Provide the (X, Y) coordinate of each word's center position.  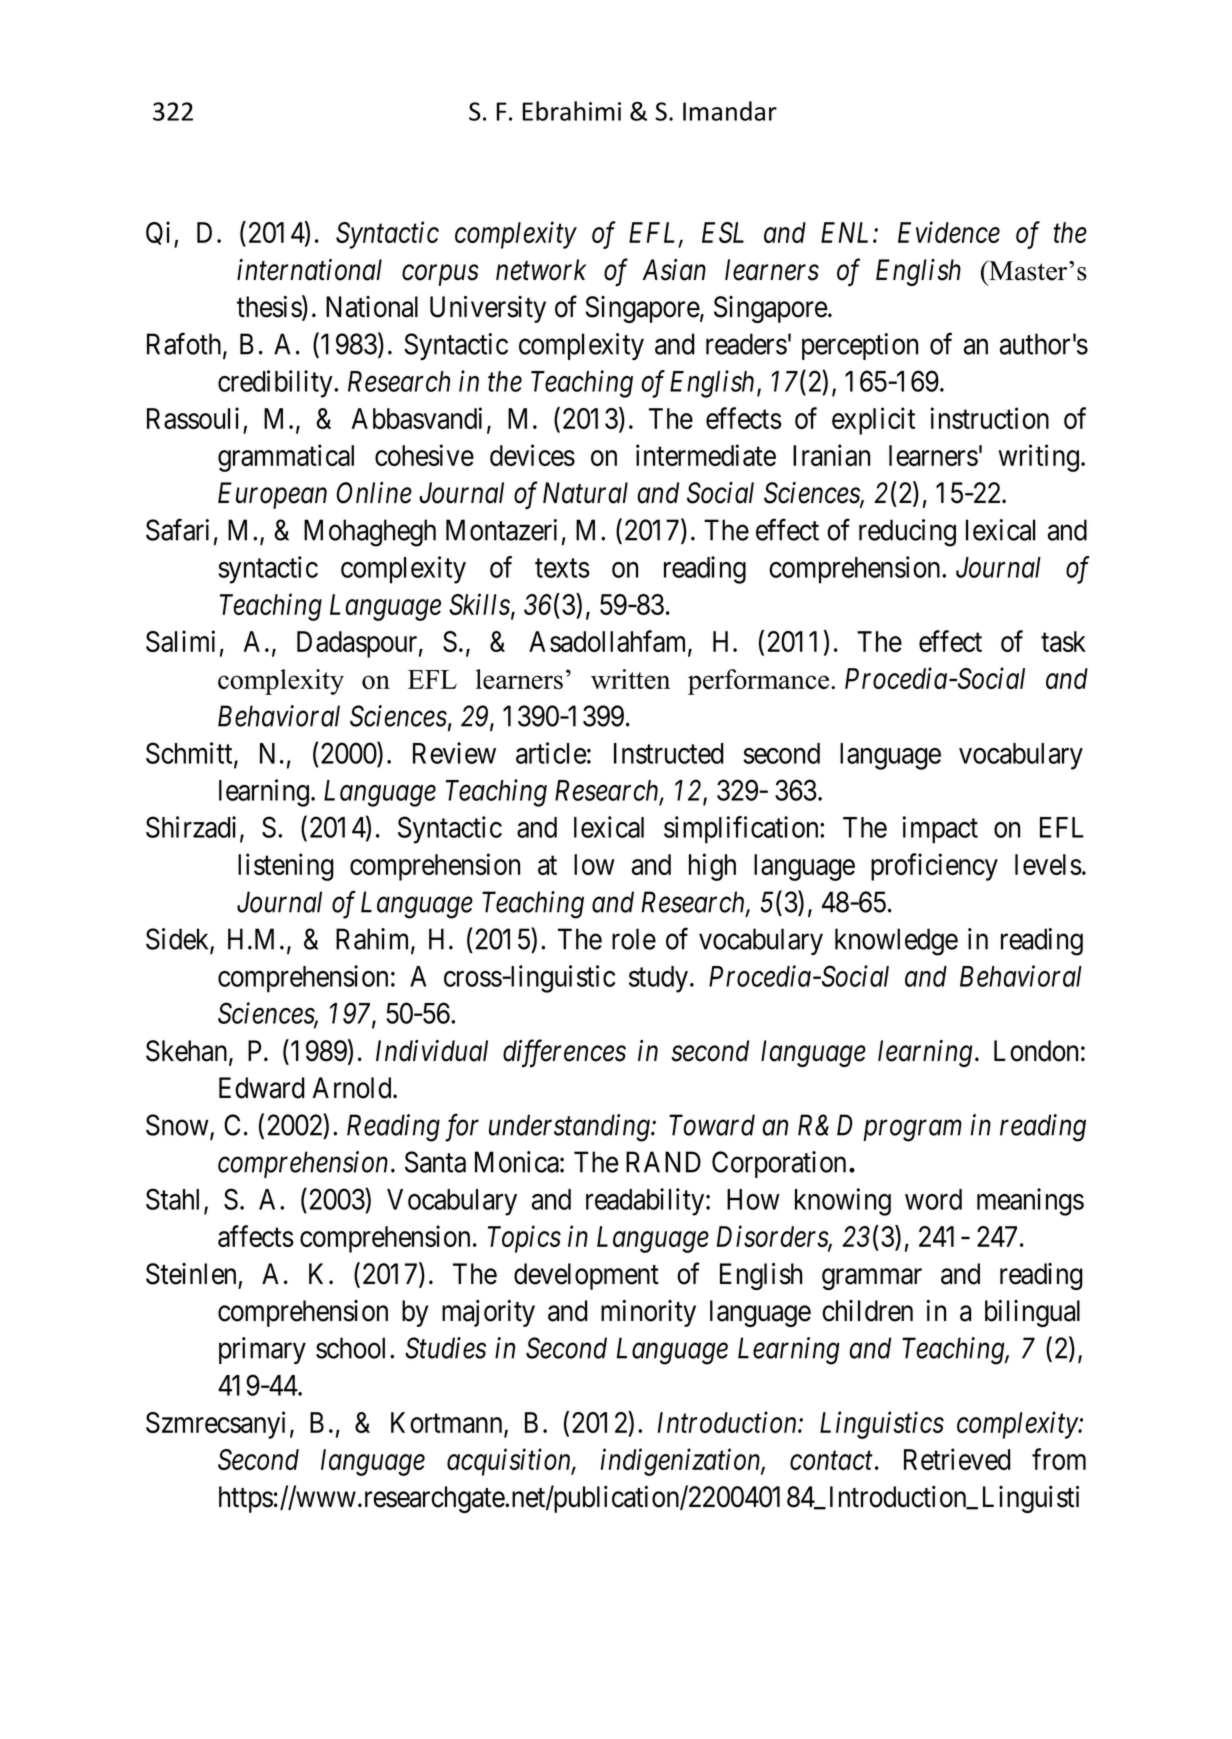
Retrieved (957, 1459)
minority (648, 1313)
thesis (270, 307)
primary (262, 1350)
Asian (674, 270)
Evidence (949, 232)
